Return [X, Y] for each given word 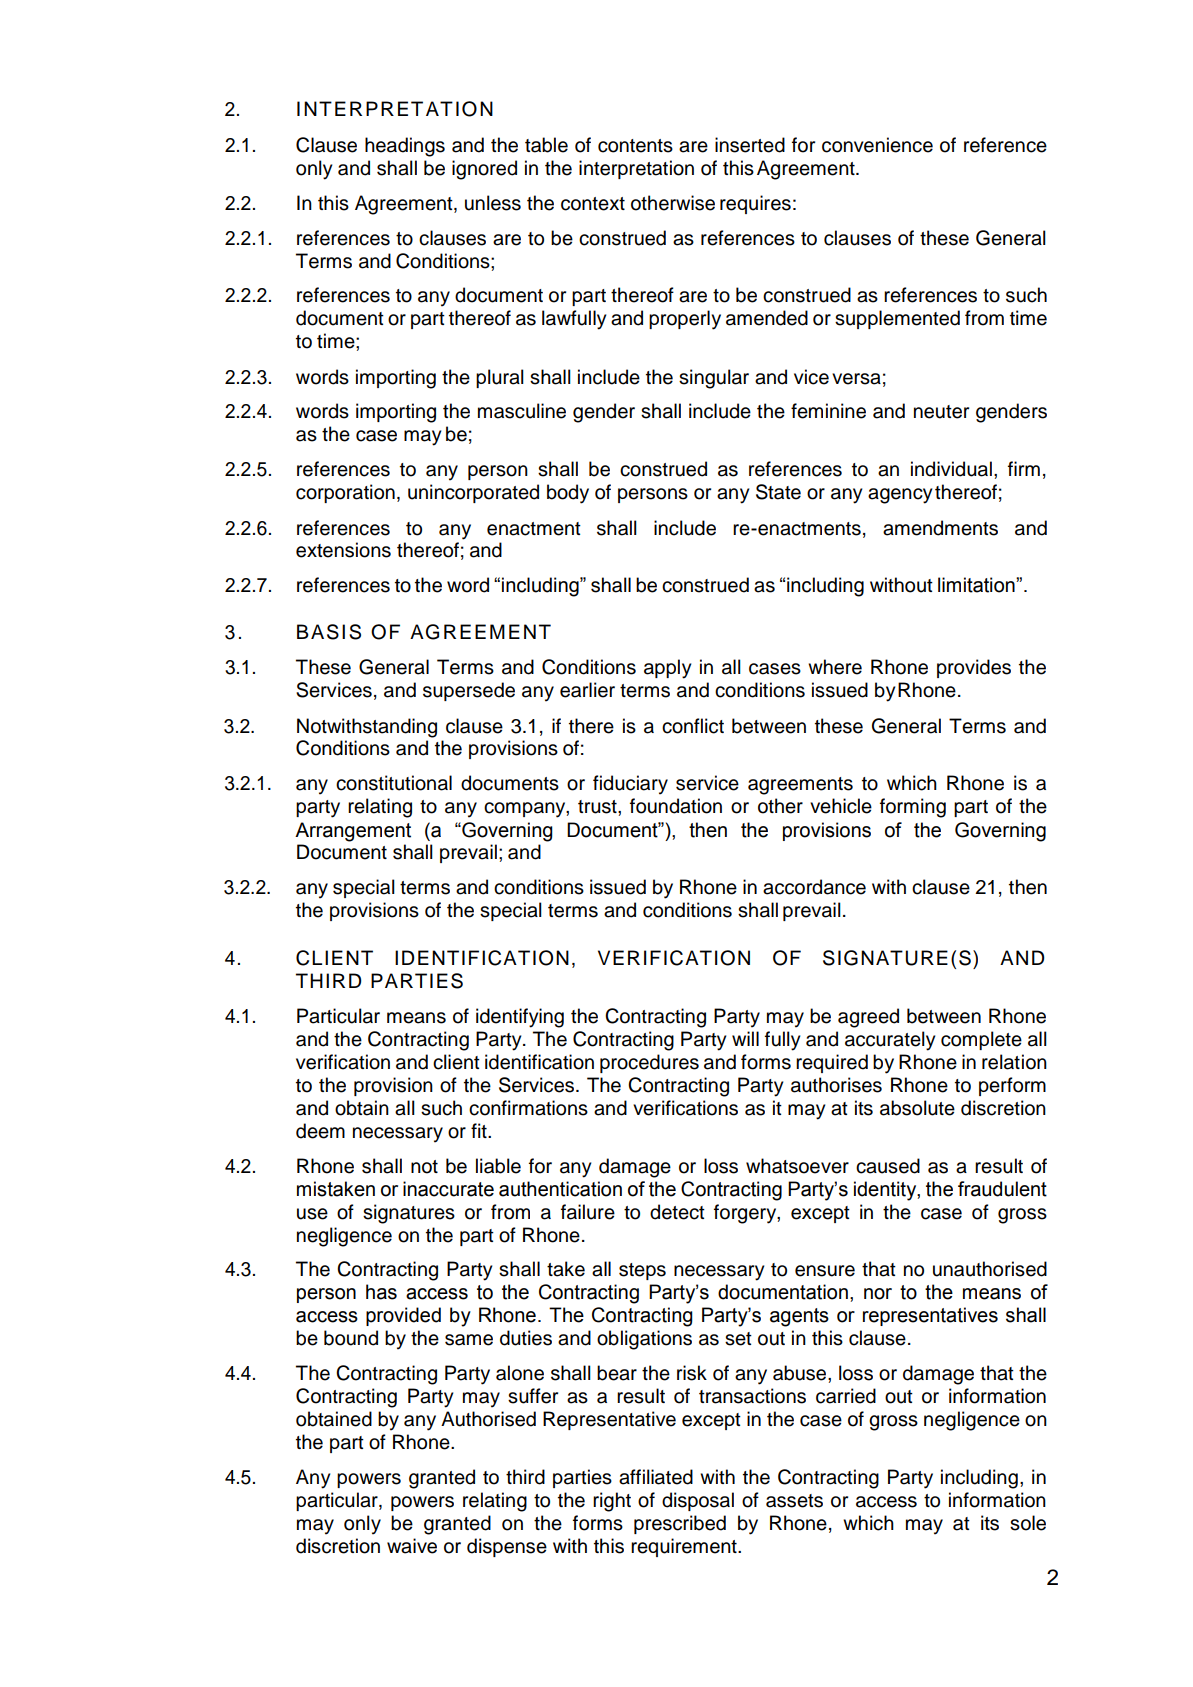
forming [913, 808]
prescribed [680, 1524]
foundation [676, 806]
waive [412, 1546]
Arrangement [353, 832]
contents [635, 146]
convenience [877, 145]
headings [405, 147]
